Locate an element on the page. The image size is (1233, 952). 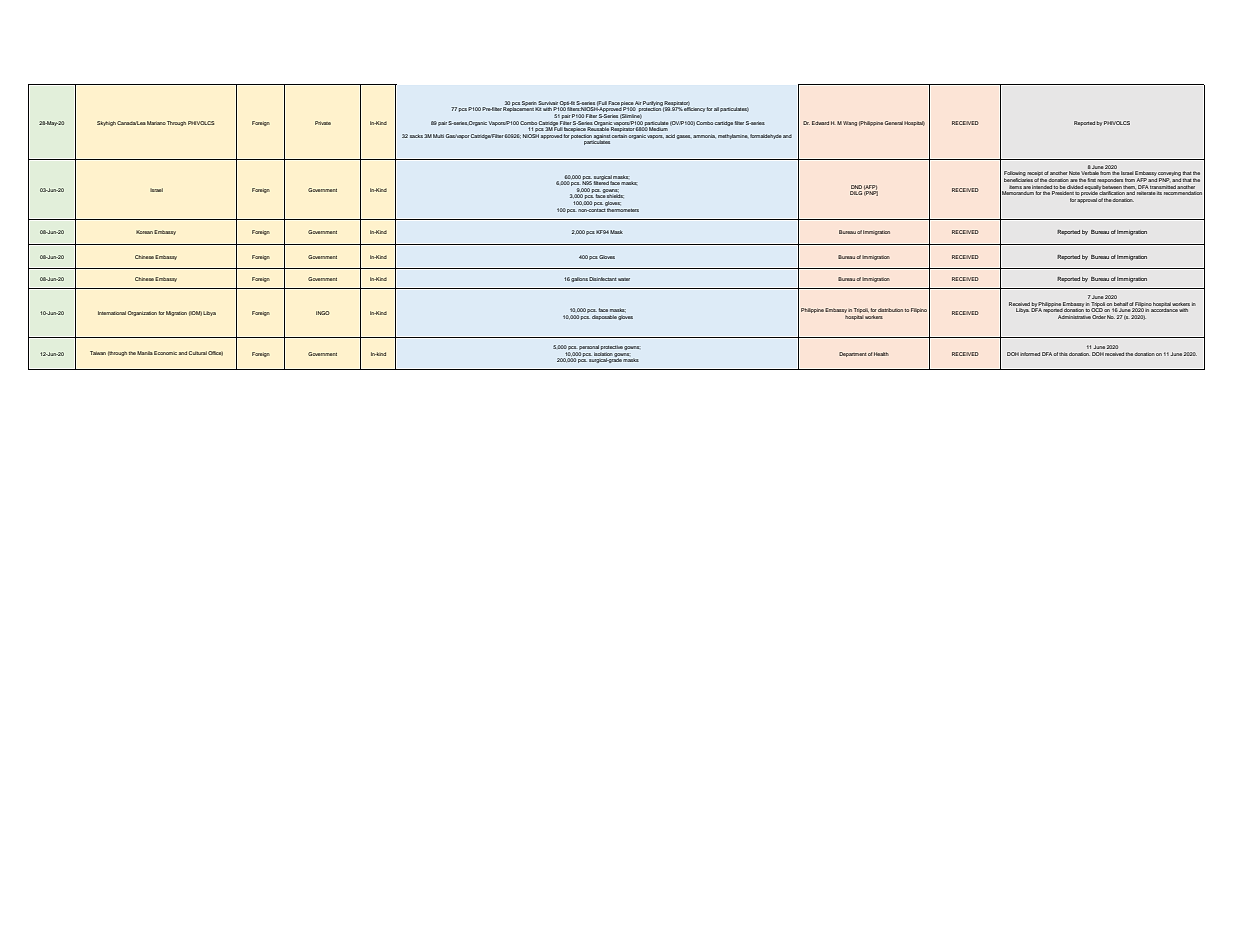
Cultural is located at coordinates (198, 353).
